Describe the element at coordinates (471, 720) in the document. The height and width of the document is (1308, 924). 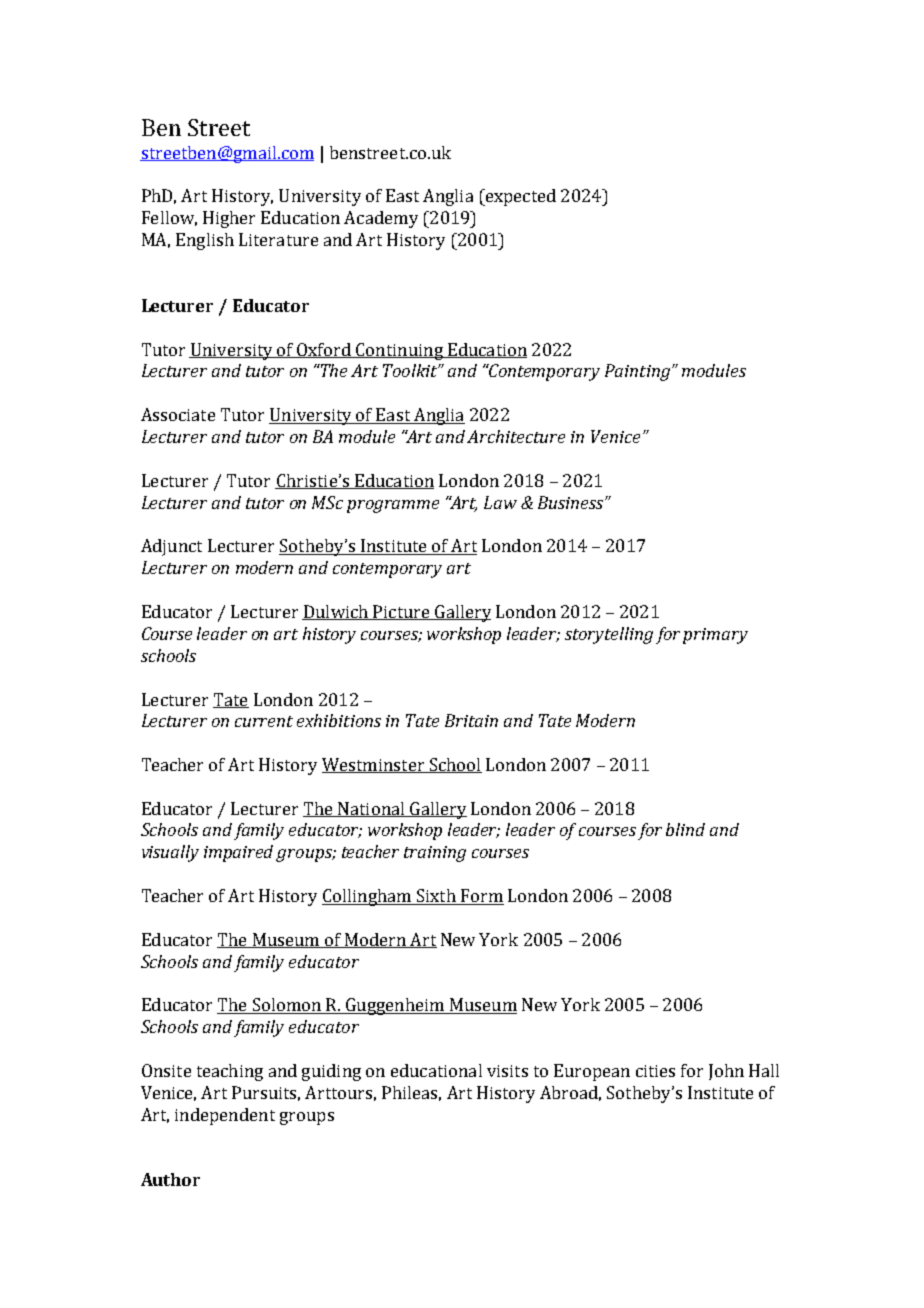
I see `Britain` at that location.
